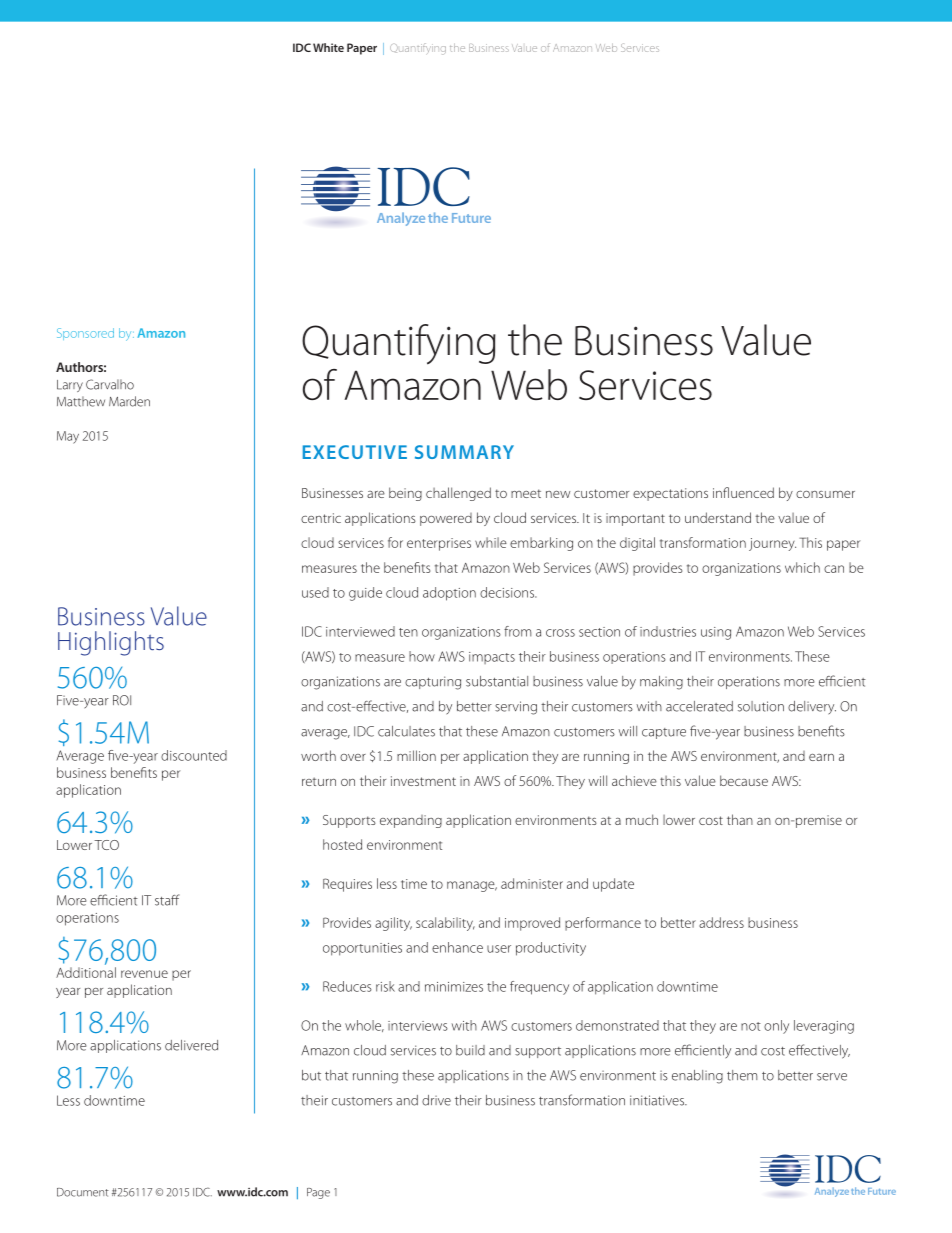 The image size is (952, 1233). I want to click on SUMMARY, so click(464, 452).
